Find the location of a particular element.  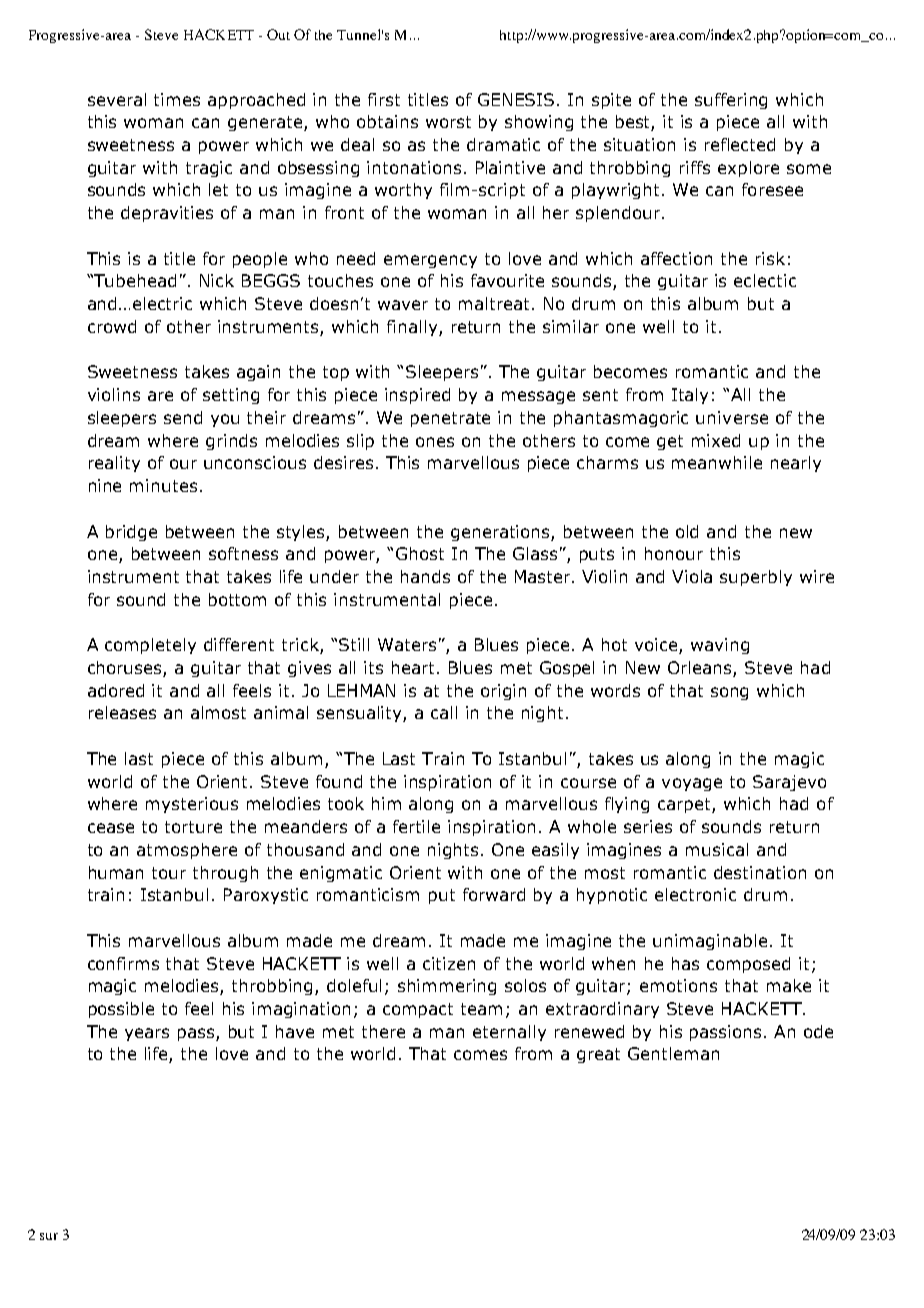

sur is located at coordinates (49, 1236).
